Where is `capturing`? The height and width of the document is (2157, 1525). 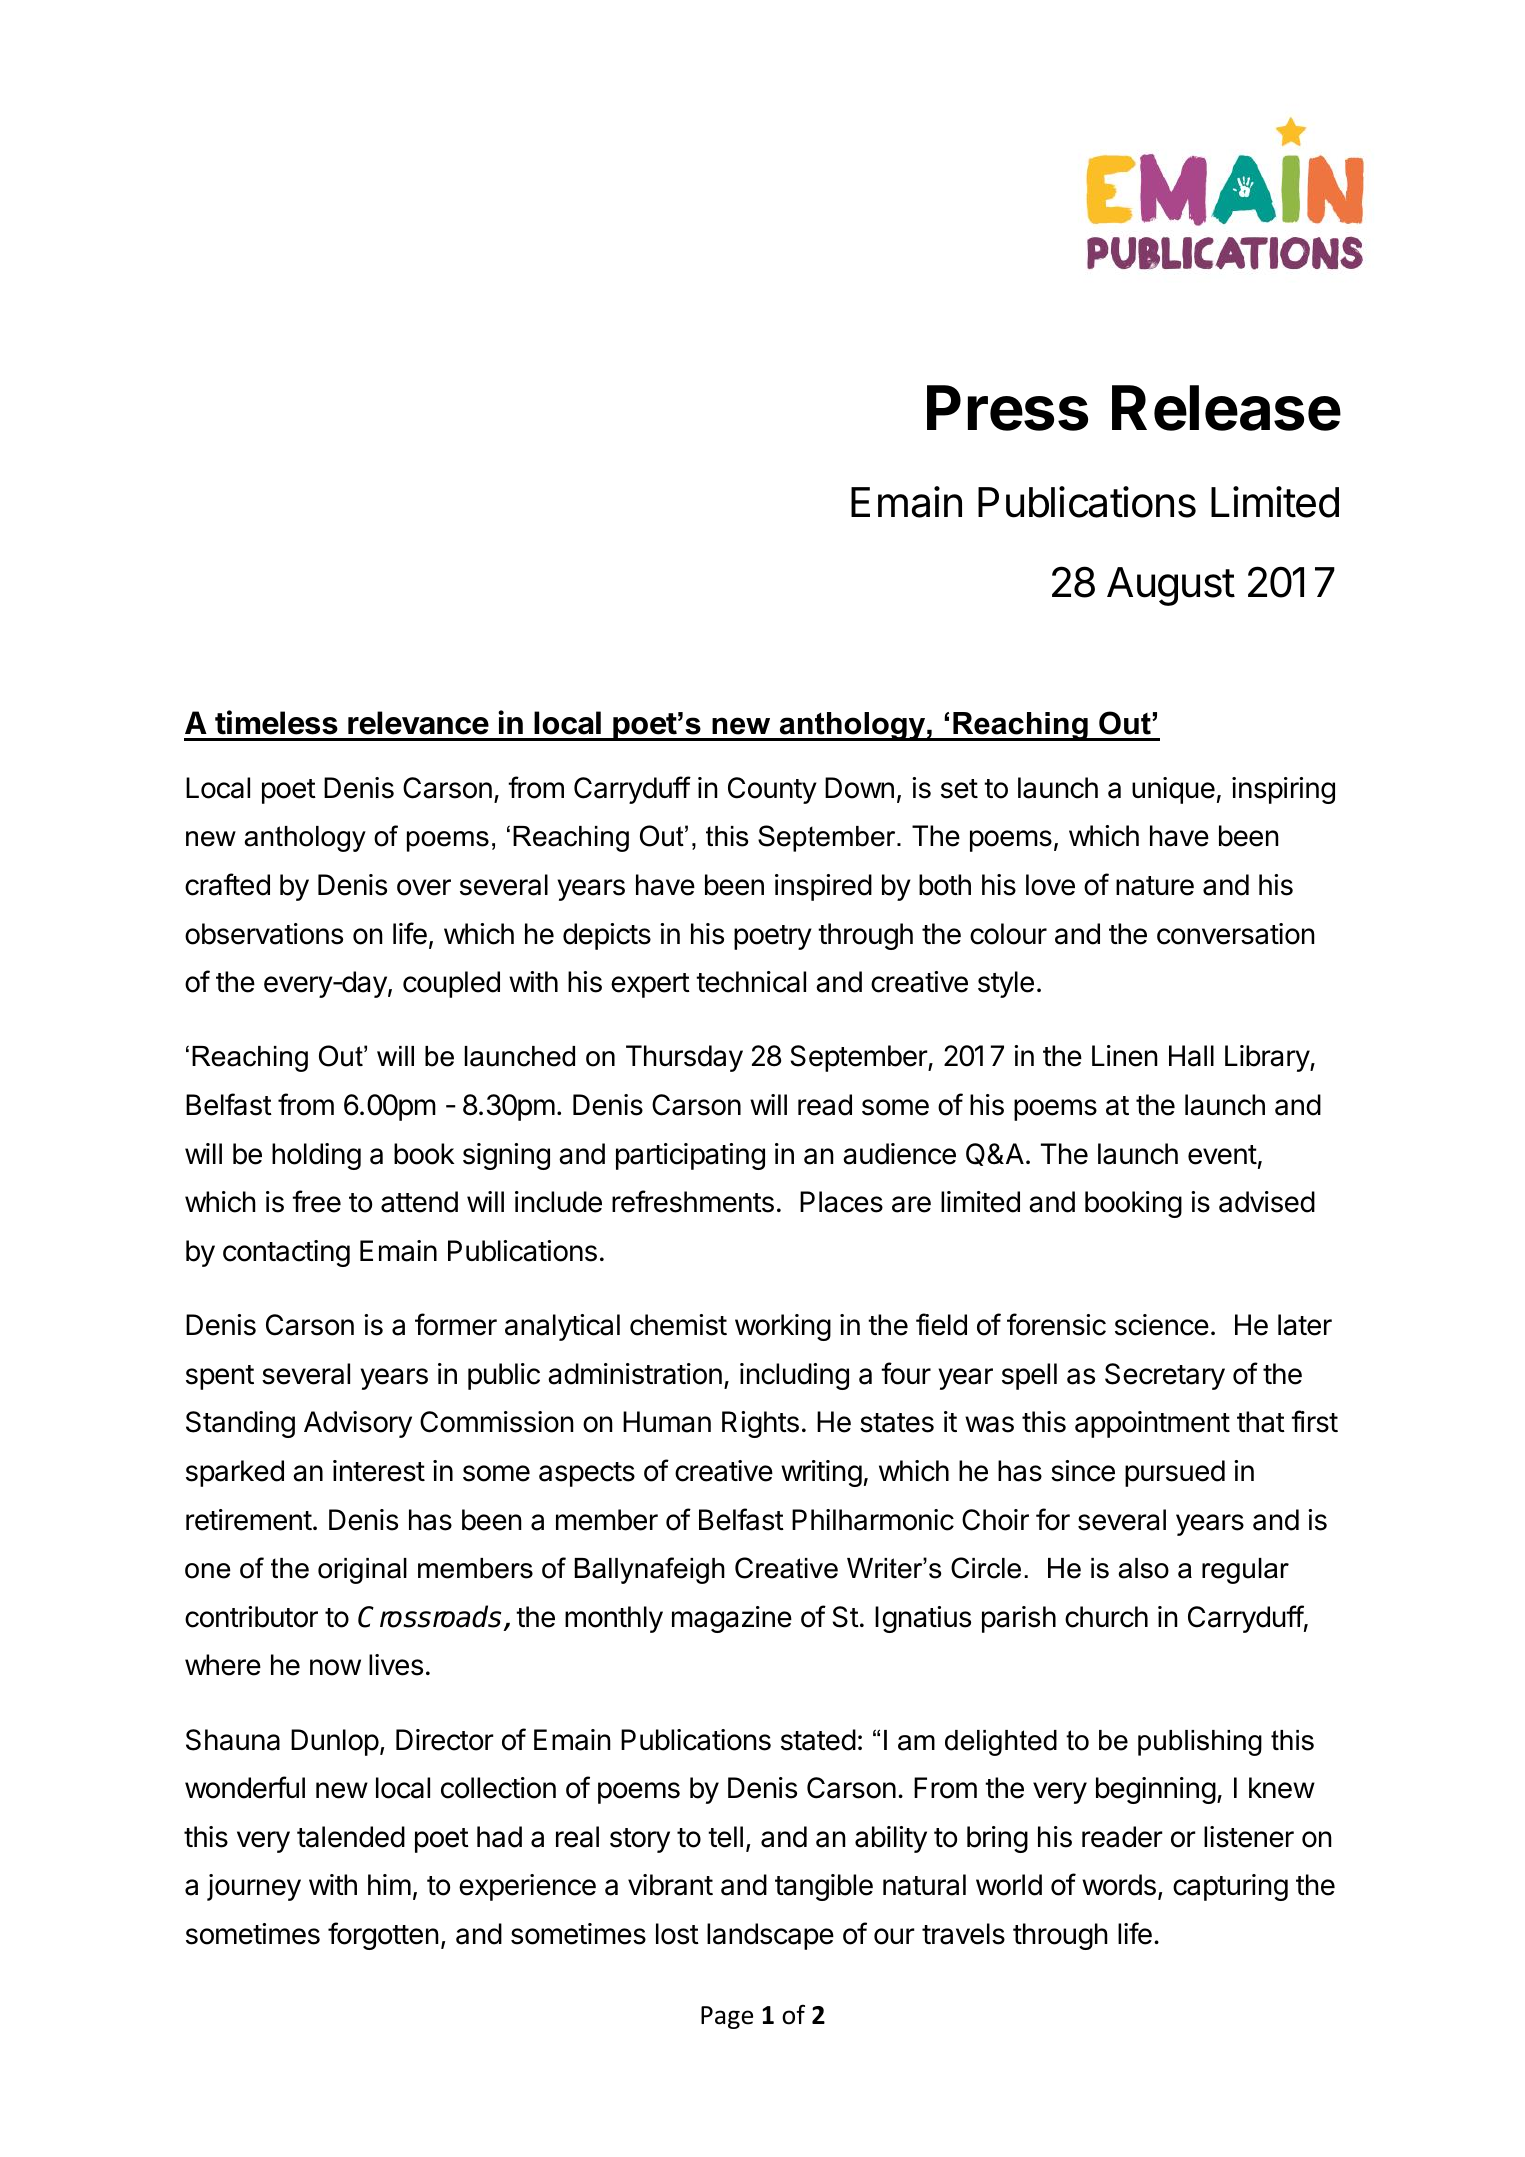
capturing is located at coordinates (1230, 1887).
